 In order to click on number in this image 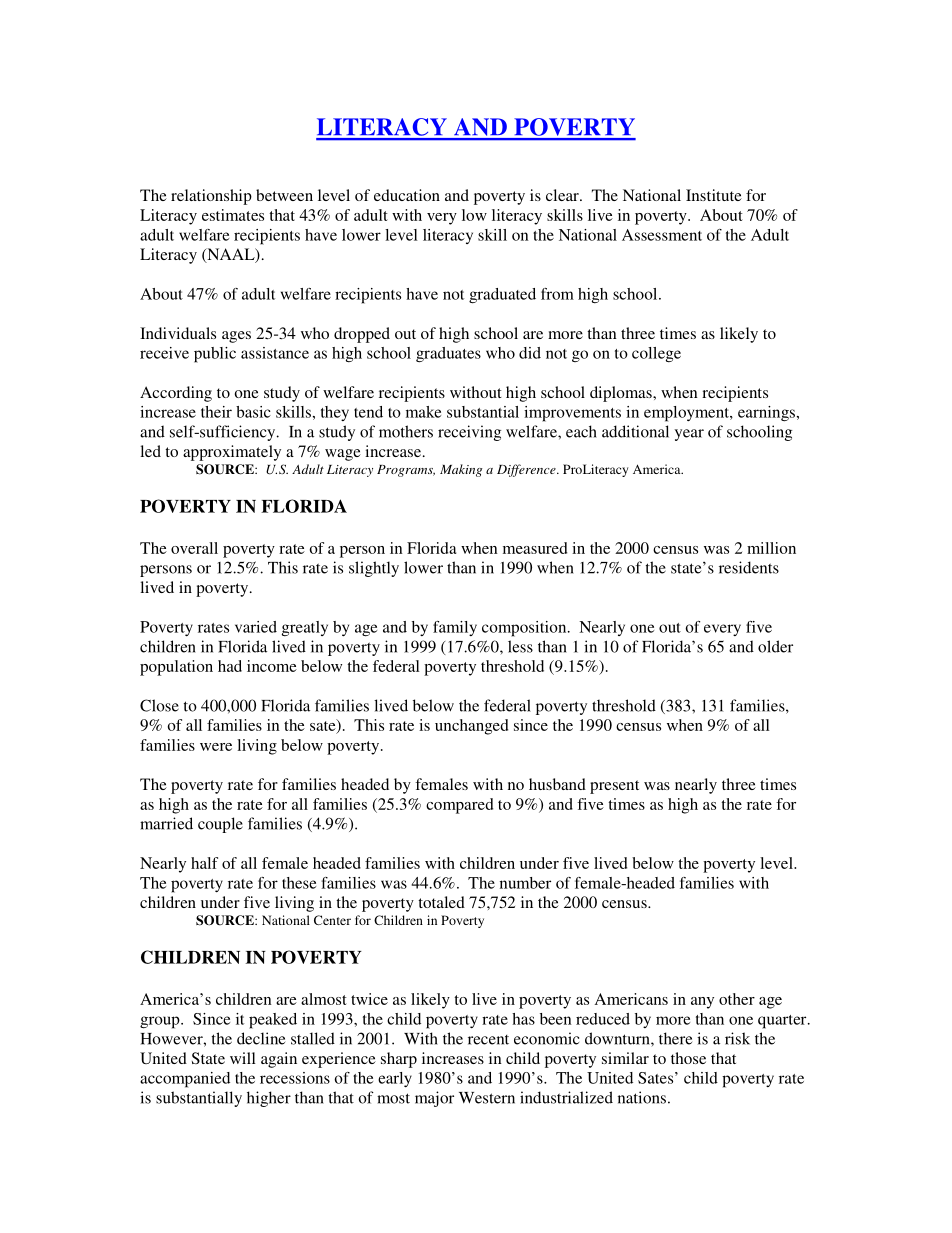, I will do `click(525, 883)`.
